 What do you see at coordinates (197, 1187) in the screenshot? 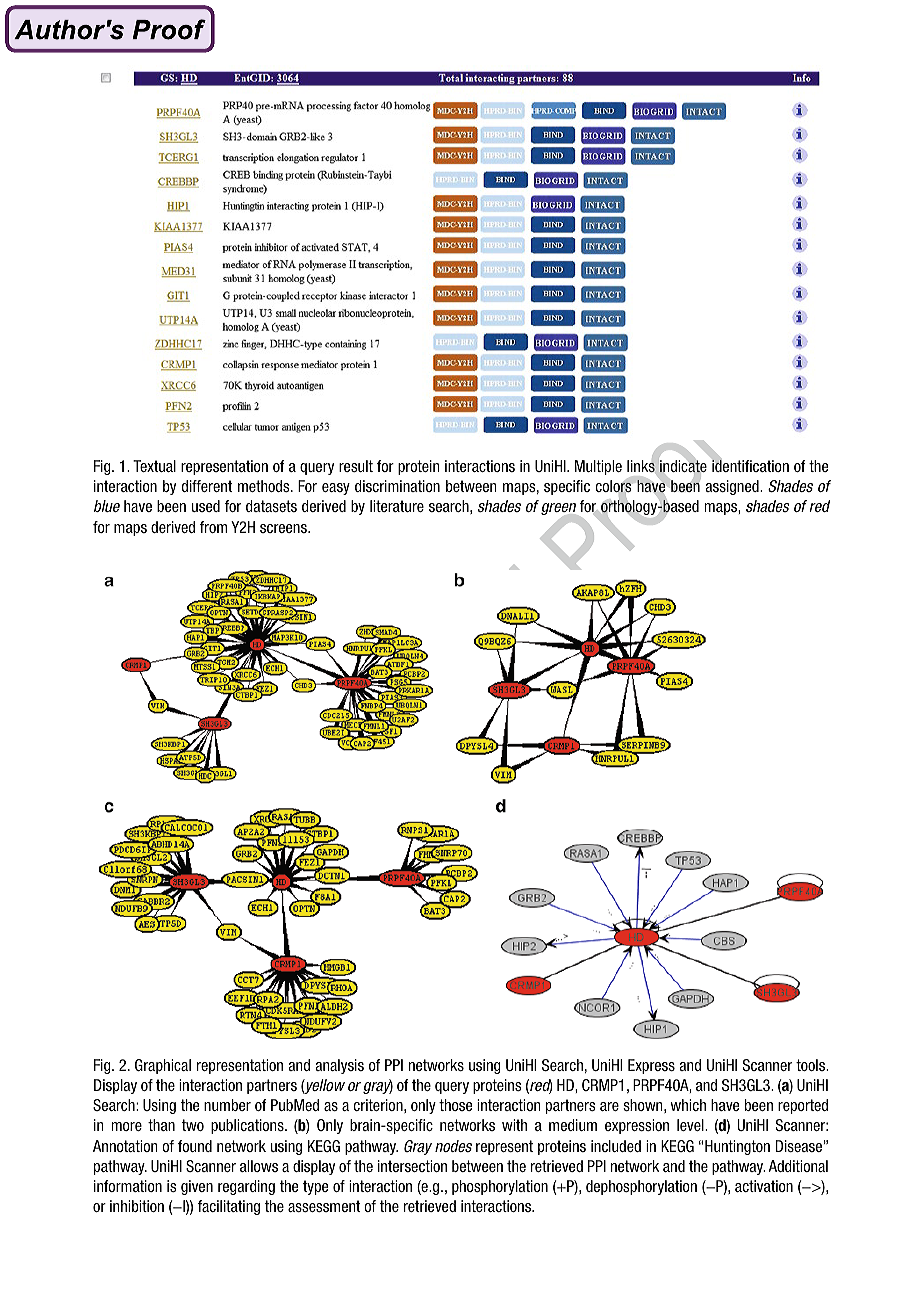
I see `given` at bounding box center [197, 1187].
